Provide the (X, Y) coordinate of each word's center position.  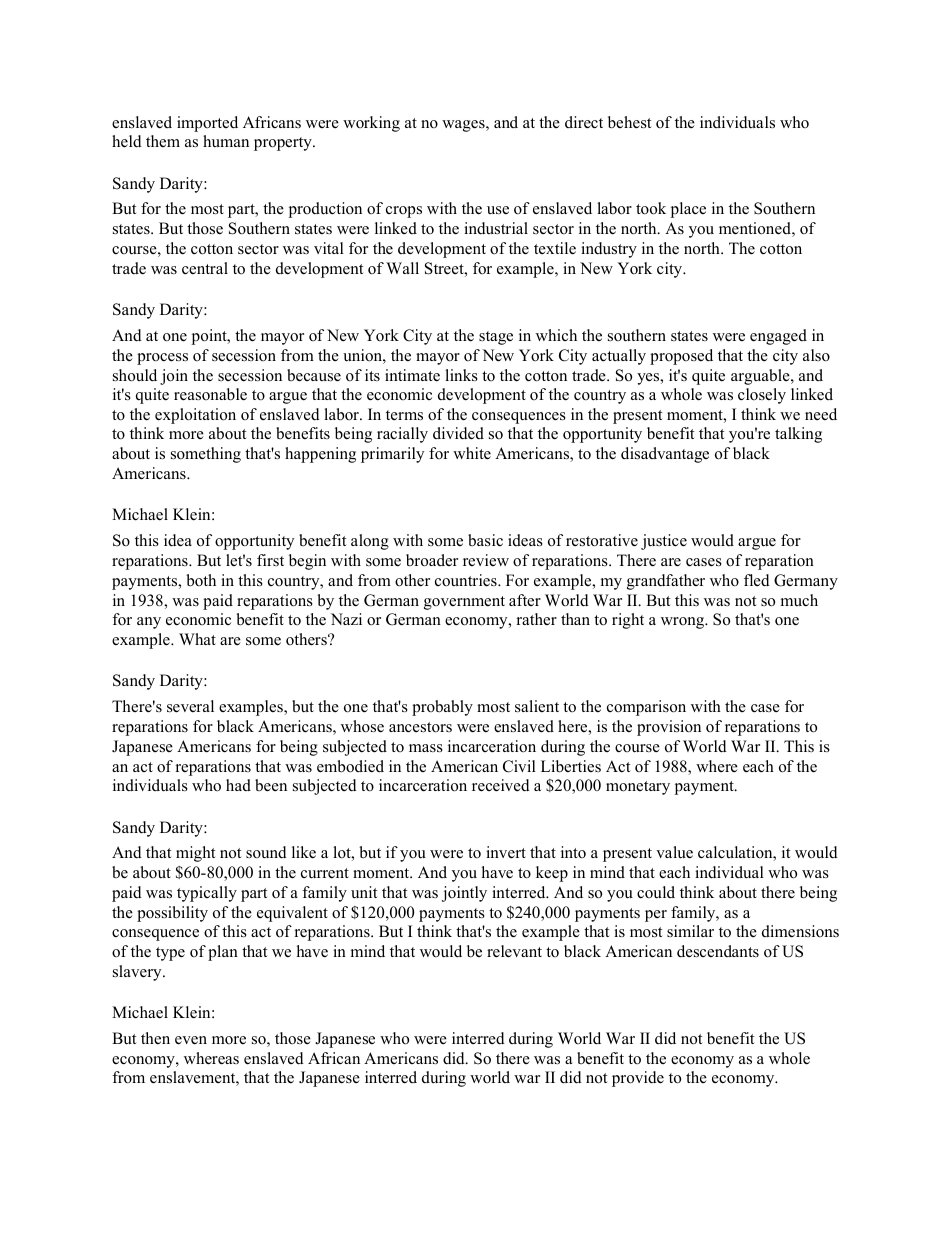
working (371, 124)
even (191, 1040)
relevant (514, 951)
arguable (761, 377)
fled (757, 580)
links (461, 375)
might (195, 854)
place (688, 210)
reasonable (210, 394)
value (674, 852)
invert (506, 852)
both (201, 580)
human (226, 141)
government (464, 603)
